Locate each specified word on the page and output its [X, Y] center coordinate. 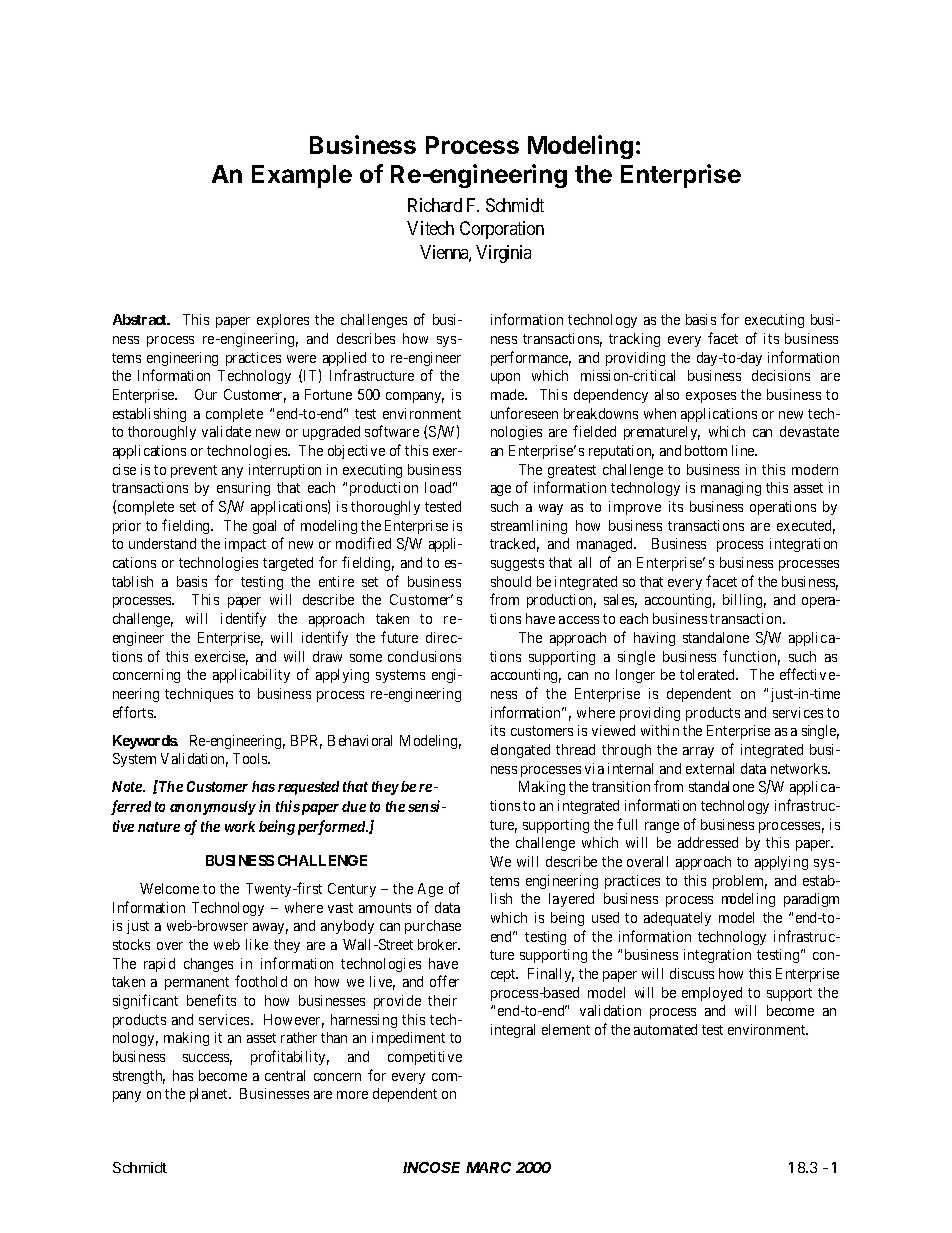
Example [302, 176]
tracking [634, 340]
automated [665, 1029]
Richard [435, 205]
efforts [134, 712]
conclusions [424, 656]
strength [139, 1077]
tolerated [709, 674]
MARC [488, 1167]
